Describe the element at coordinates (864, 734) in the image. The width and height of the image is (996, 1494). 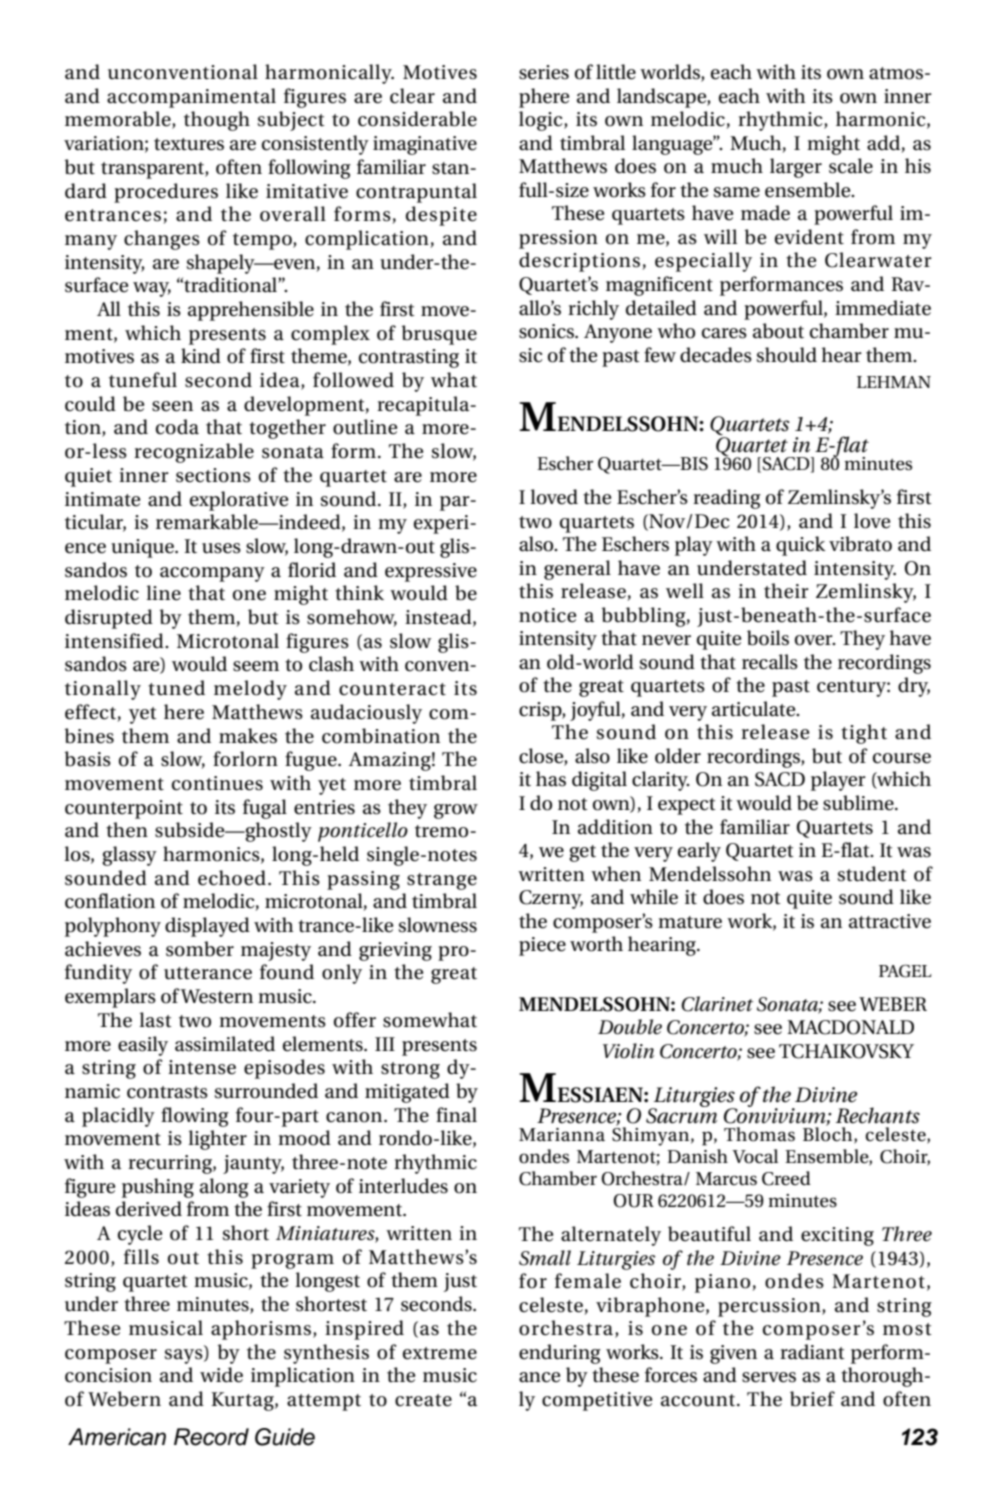
I see `tight` at that location.
